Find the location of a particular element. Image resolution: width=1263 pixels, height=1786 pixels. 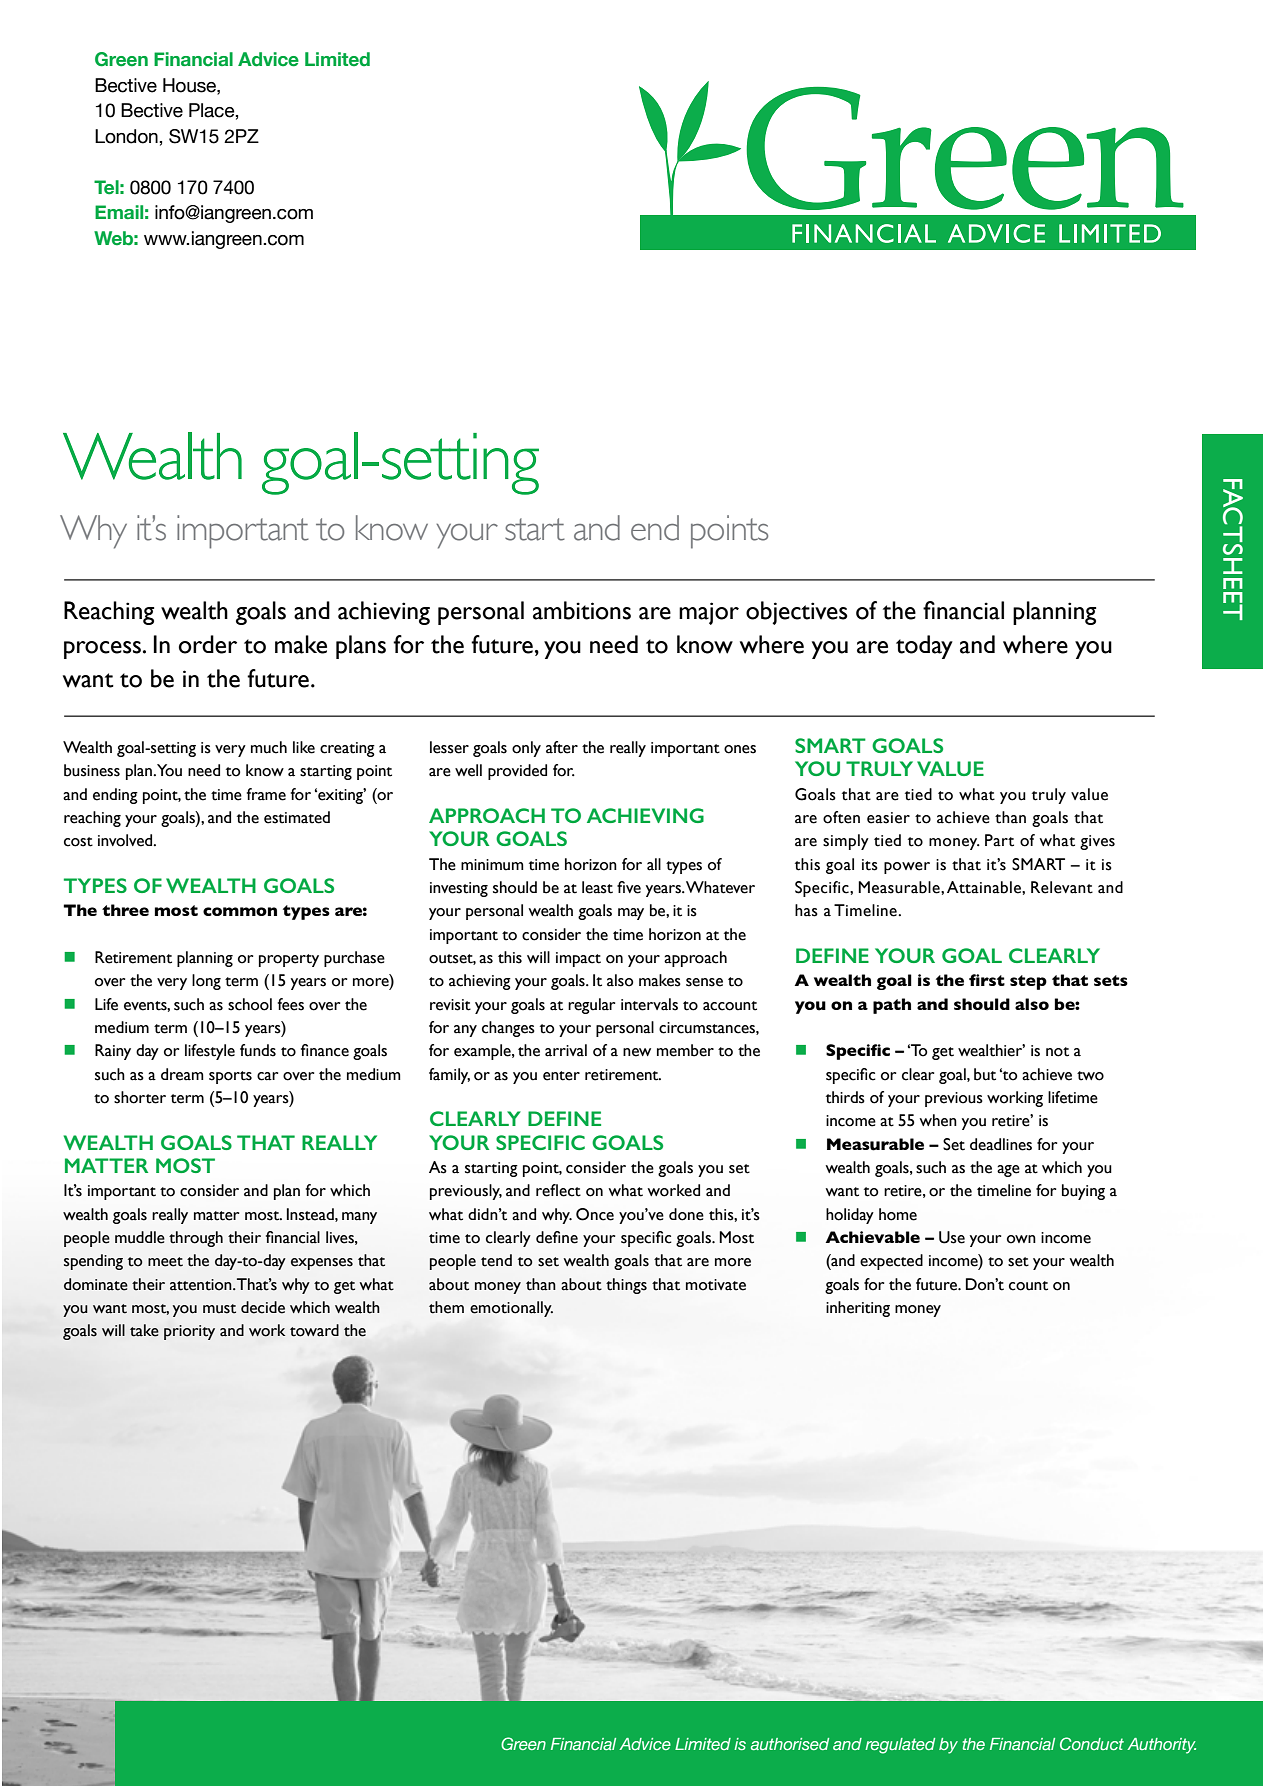

ambitions is located at coordinates (582, 610).
